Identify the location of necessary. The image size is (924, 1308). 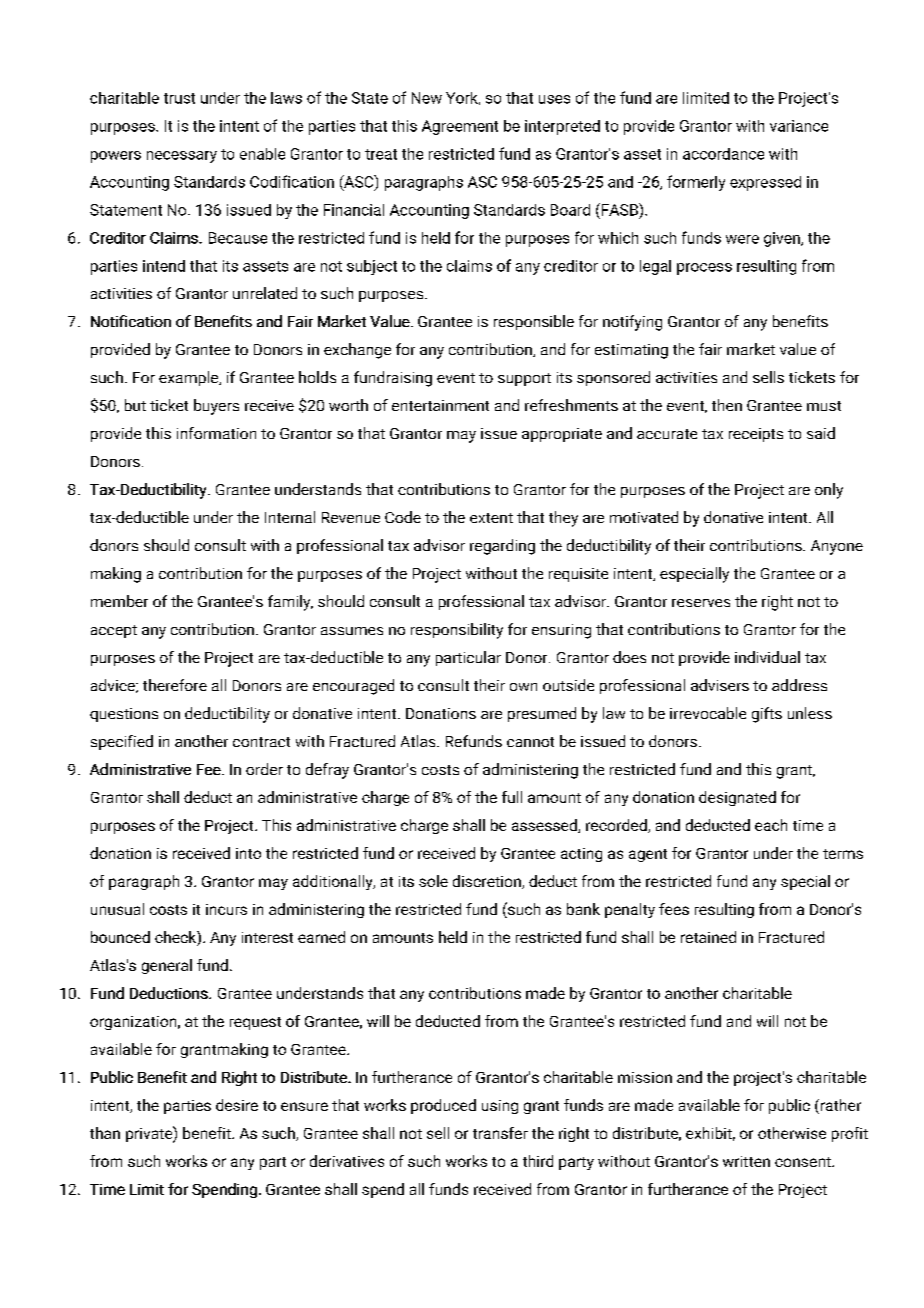
(182, 157).
